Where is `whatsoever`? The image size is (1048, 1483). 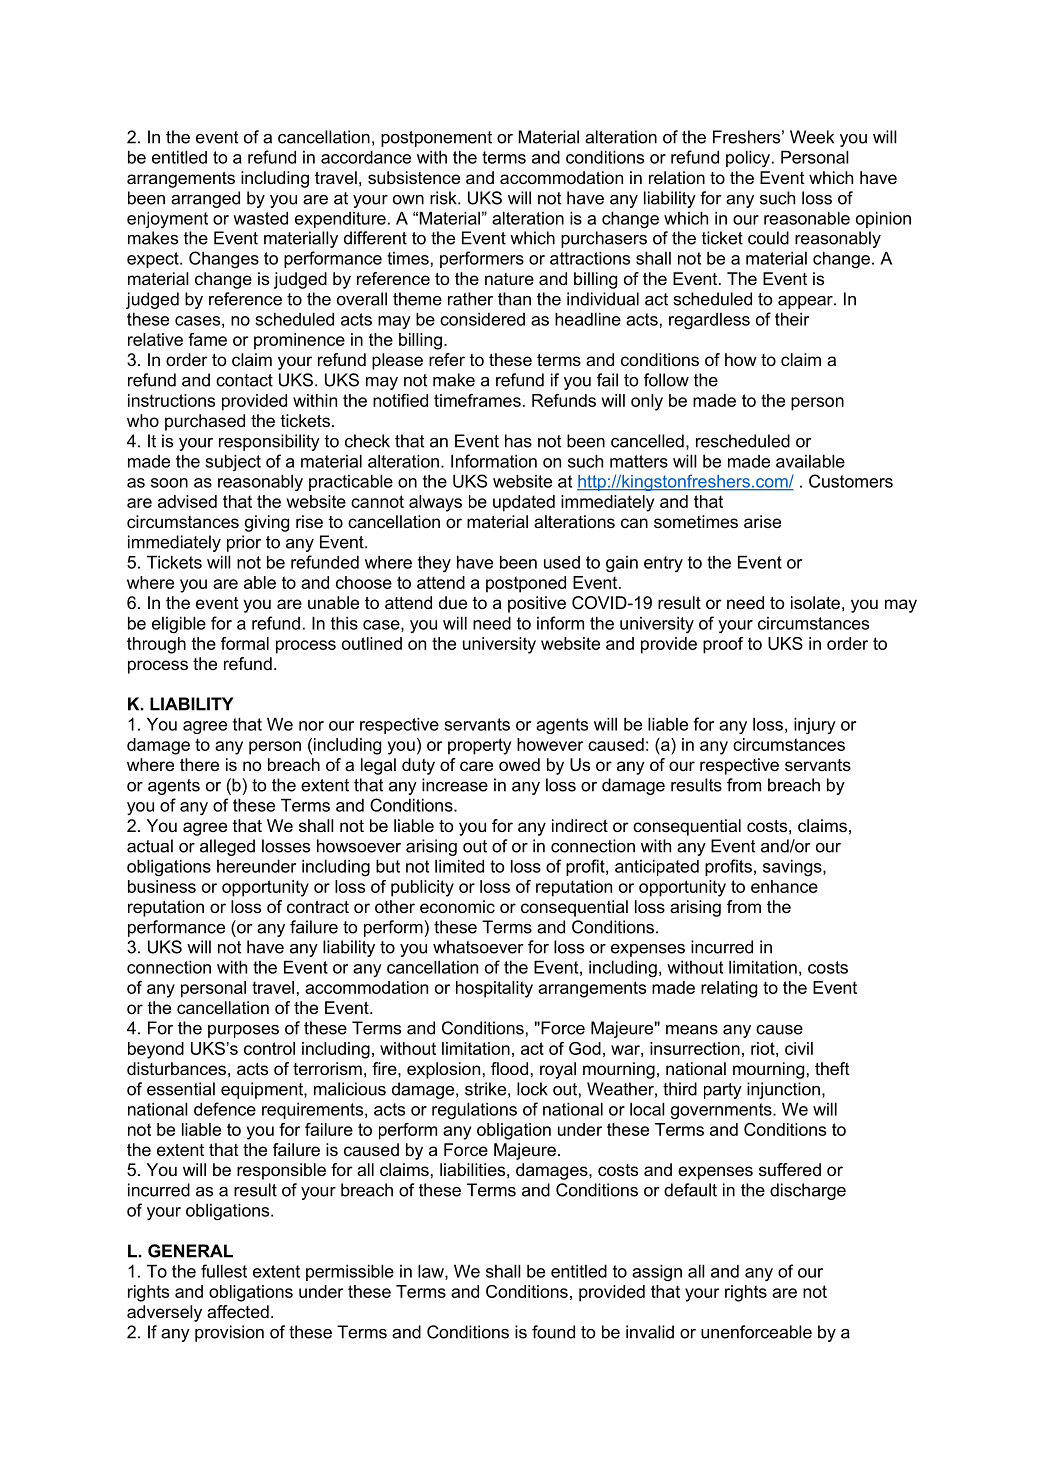
whatsoever is located at coordinates (478, 947).
